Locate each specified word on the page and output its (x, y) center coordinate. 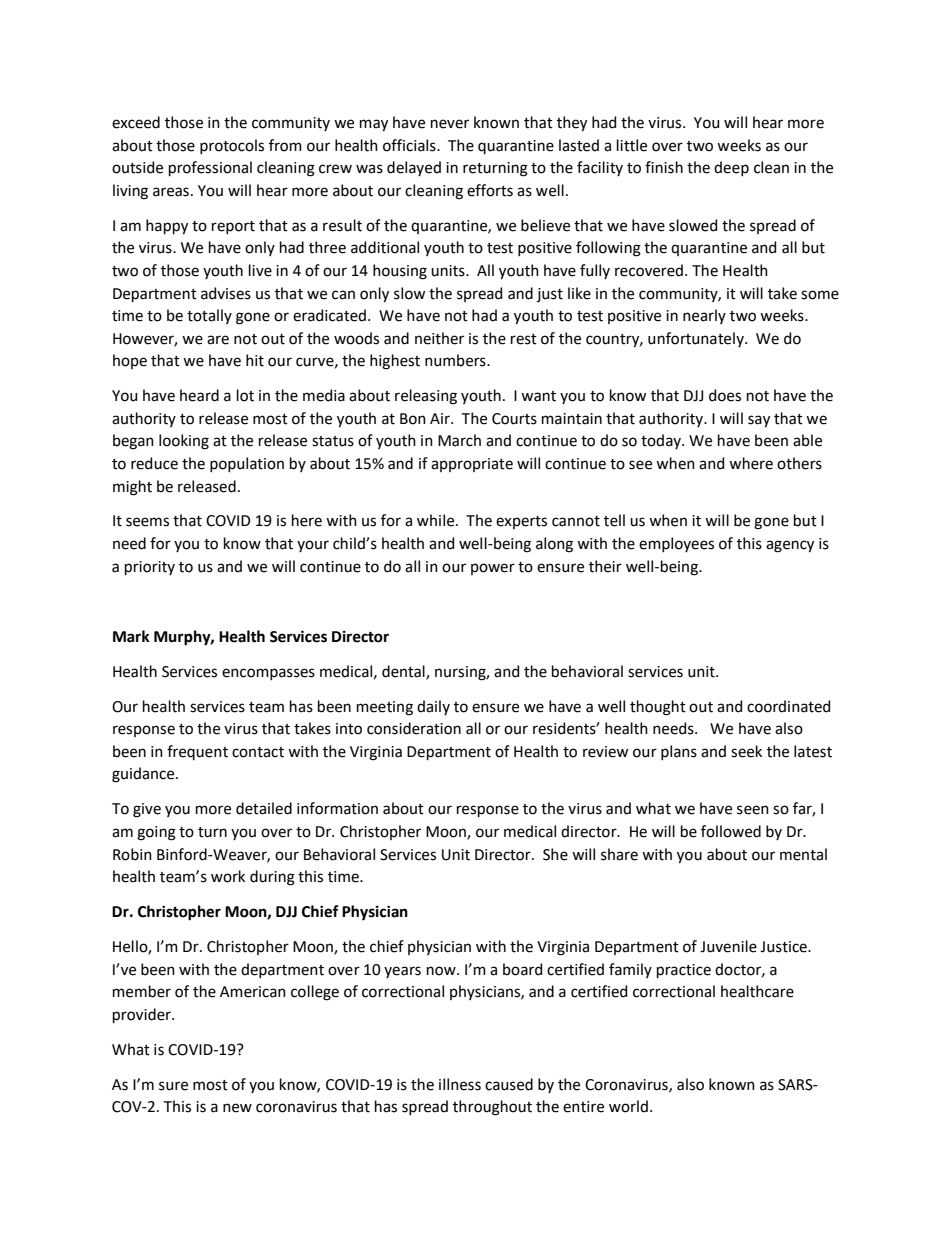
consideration (414, 728)
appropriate (472, 465)
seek (746, 751)
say (759, 421)
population (247, 464)
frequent (197, 752)
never (450, 124)
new (237, 1108)
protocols (232, 146)
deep (731, 168)
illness (460, 1084)
